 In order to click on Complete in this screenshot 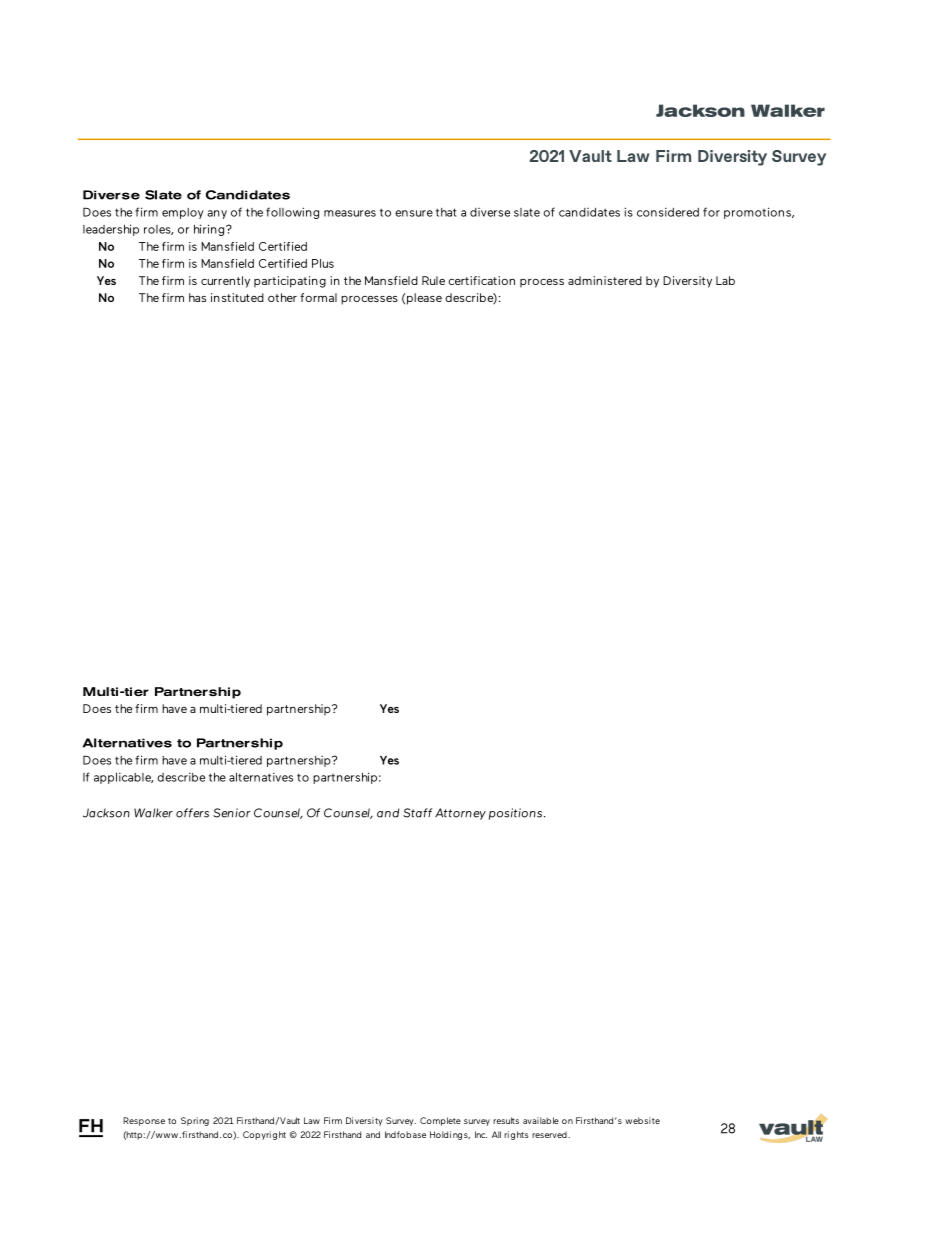, I will do `click(440, 1121)`.
